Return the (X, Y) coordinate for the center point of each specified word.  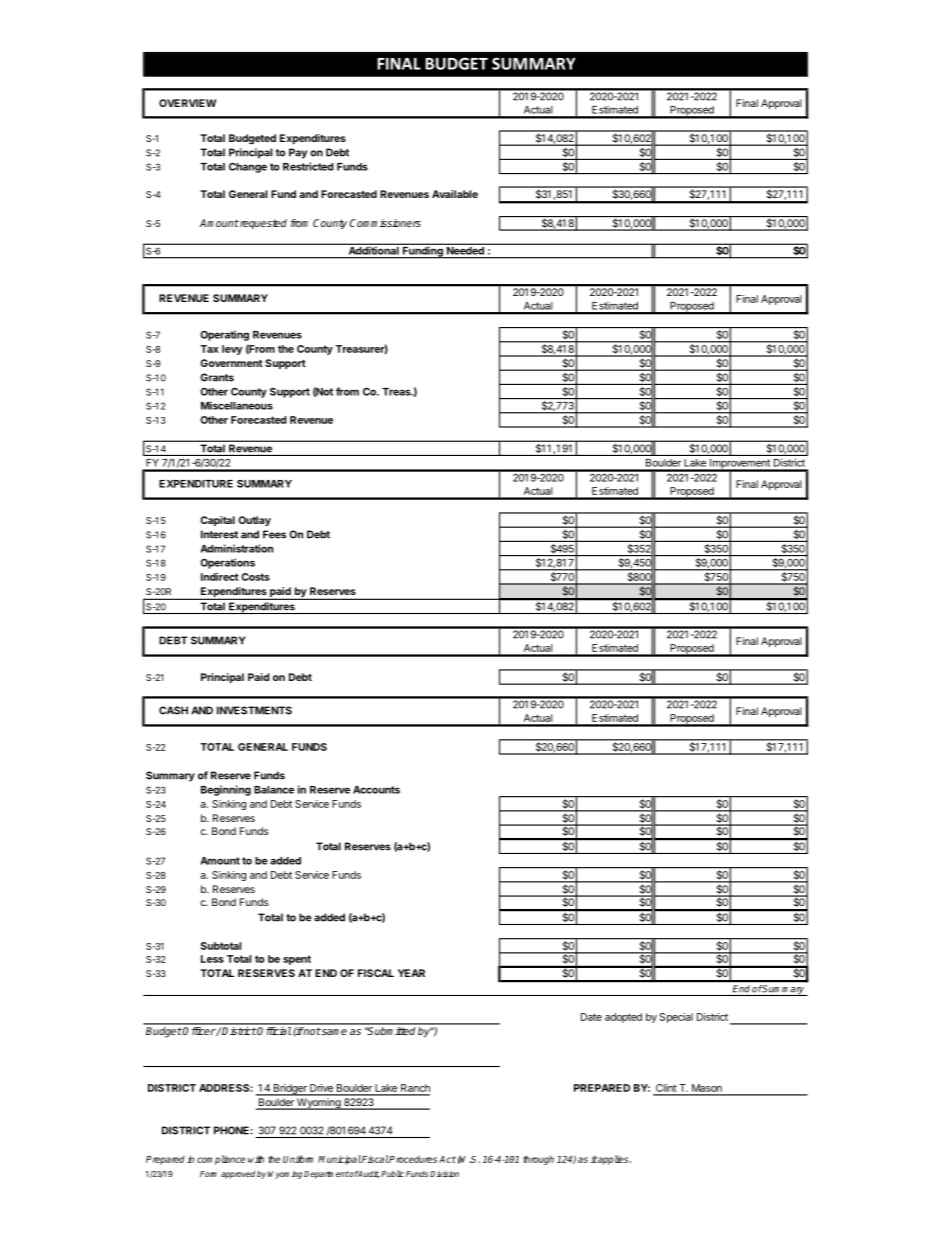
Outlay (254, 521)
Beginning (226, 790)
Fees (274, 534)
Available (455, 194)
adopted (623, 1018)
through (538, 1160)
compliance (221, 1160)
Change (248, 168)
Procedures (412, 1159)
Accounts (376, 790)
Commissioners (385, 223)
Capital (217, 521)
